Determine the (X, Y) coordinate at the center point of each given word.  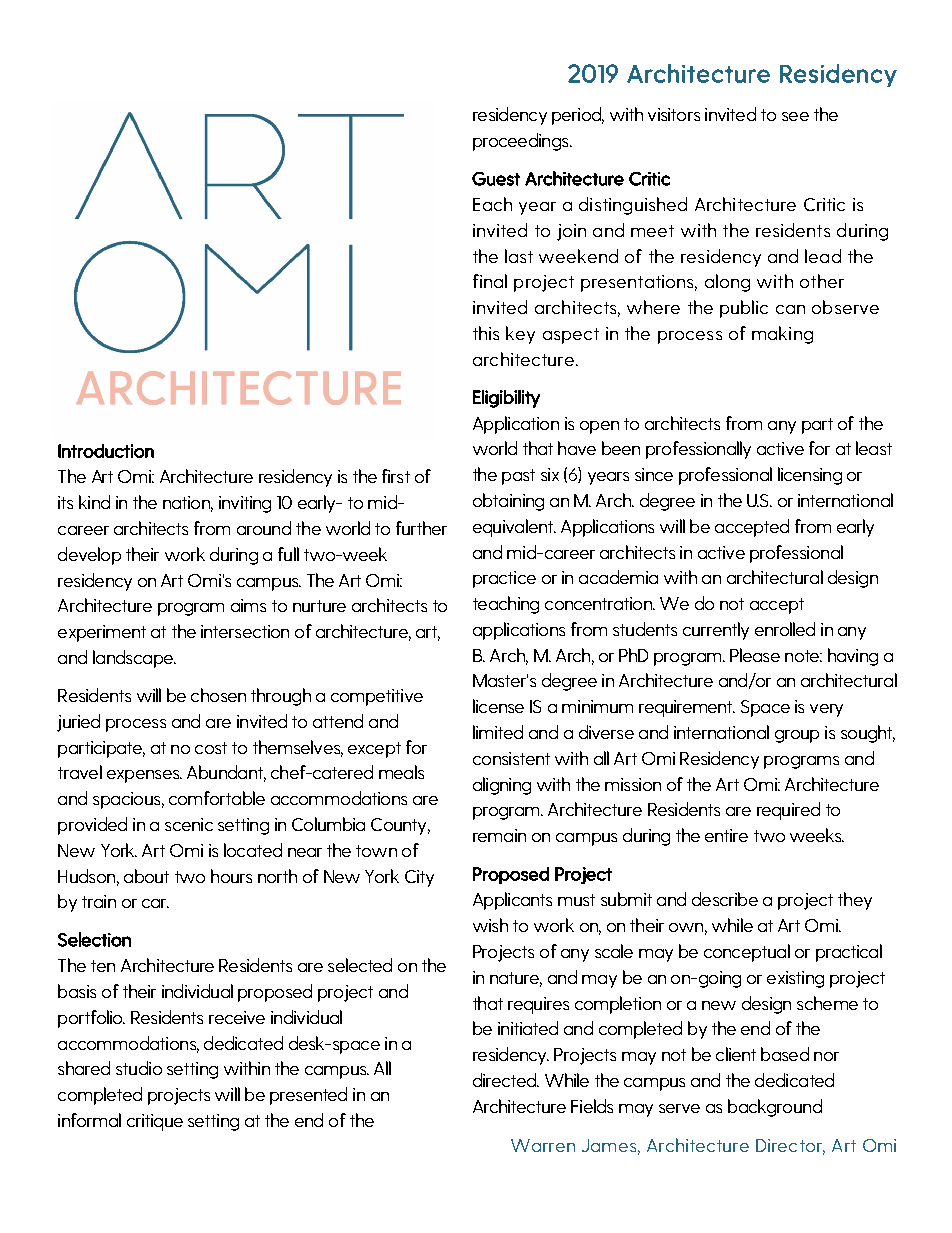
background (775, 1108)
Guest (496, 179)
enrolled (785, 629)
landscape (134, 659)
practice (504, 579)
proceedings (522, 142)
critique (155, 1122)
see (795, 116)
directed (506, 1080)
